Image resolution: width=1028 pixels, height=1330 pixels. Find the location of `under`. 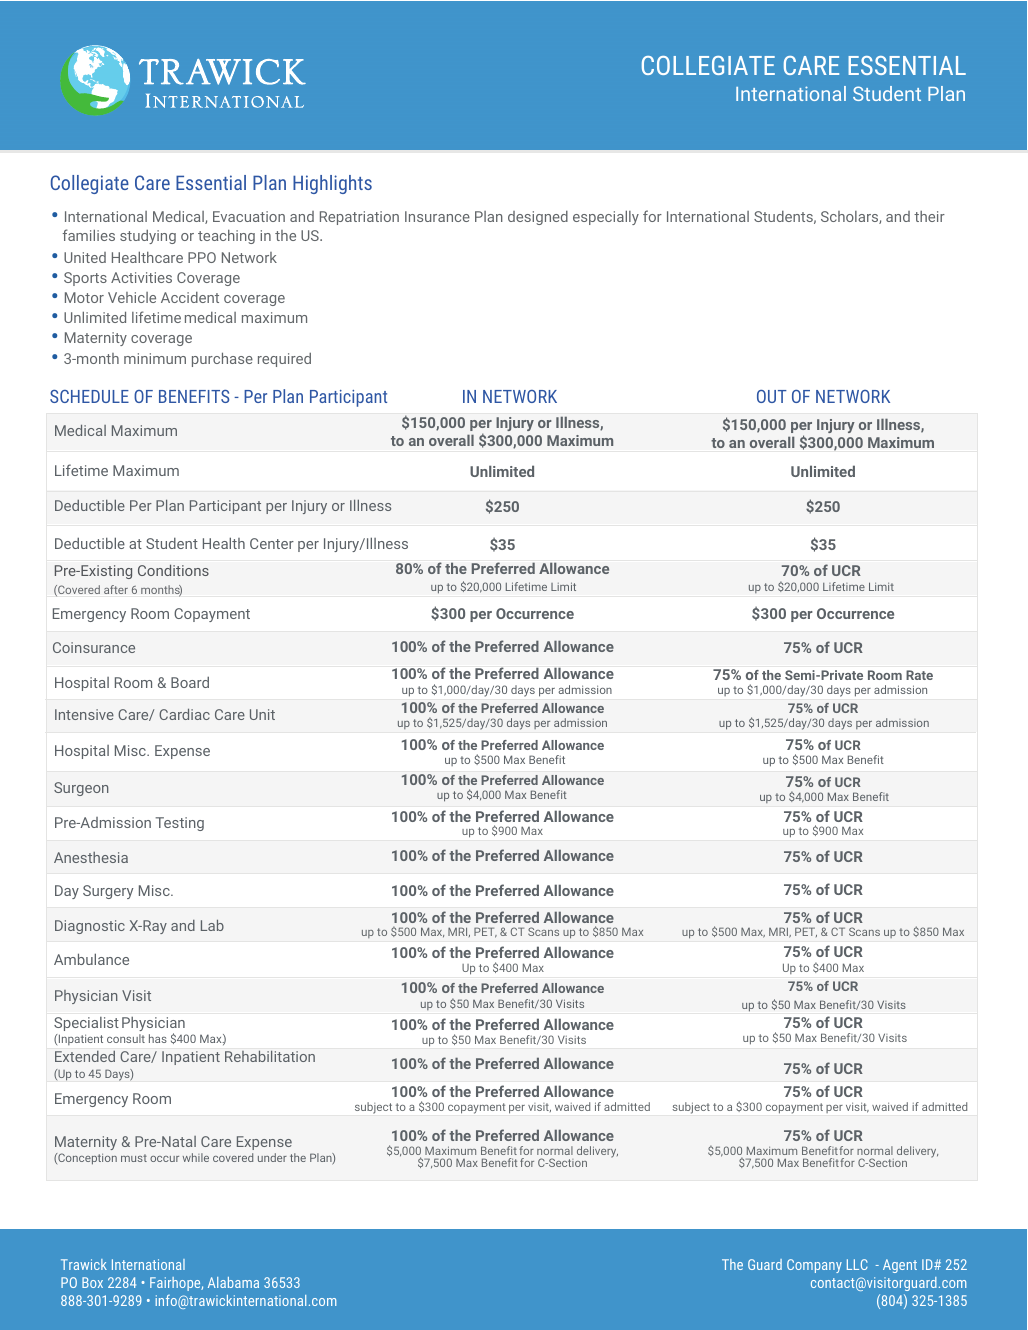

under is located at coordinates (272, 1157).
